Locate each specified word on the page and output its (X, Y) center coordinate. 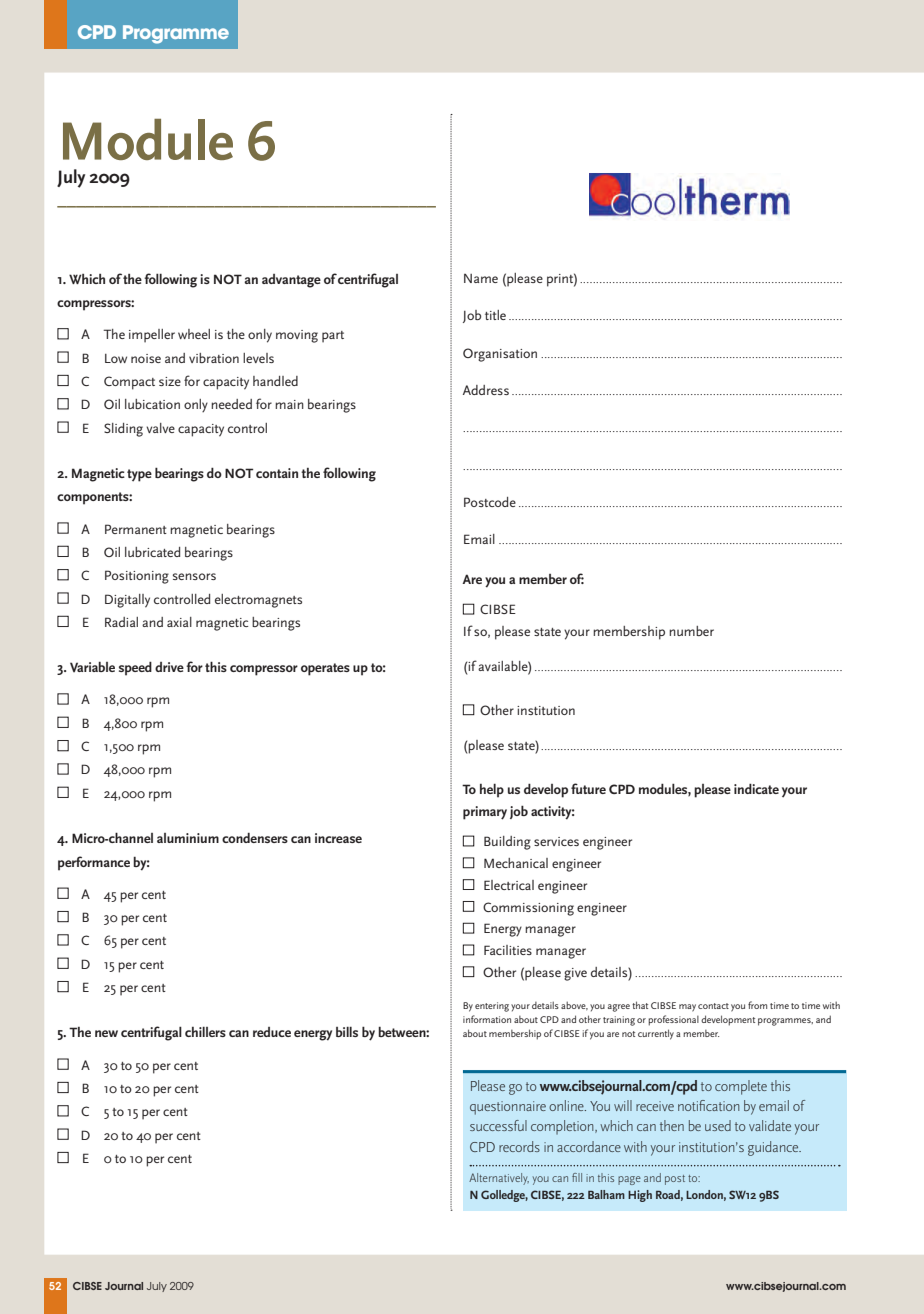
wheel (194, 334)
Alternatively (499, 1179)
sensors (194, 576)
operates (325, 669)
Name (481, 278)
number (691, 631)
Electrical (509, 885)
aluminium (188, 838)
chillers (205, 1031)
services (556, 841)
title (495, 315)
